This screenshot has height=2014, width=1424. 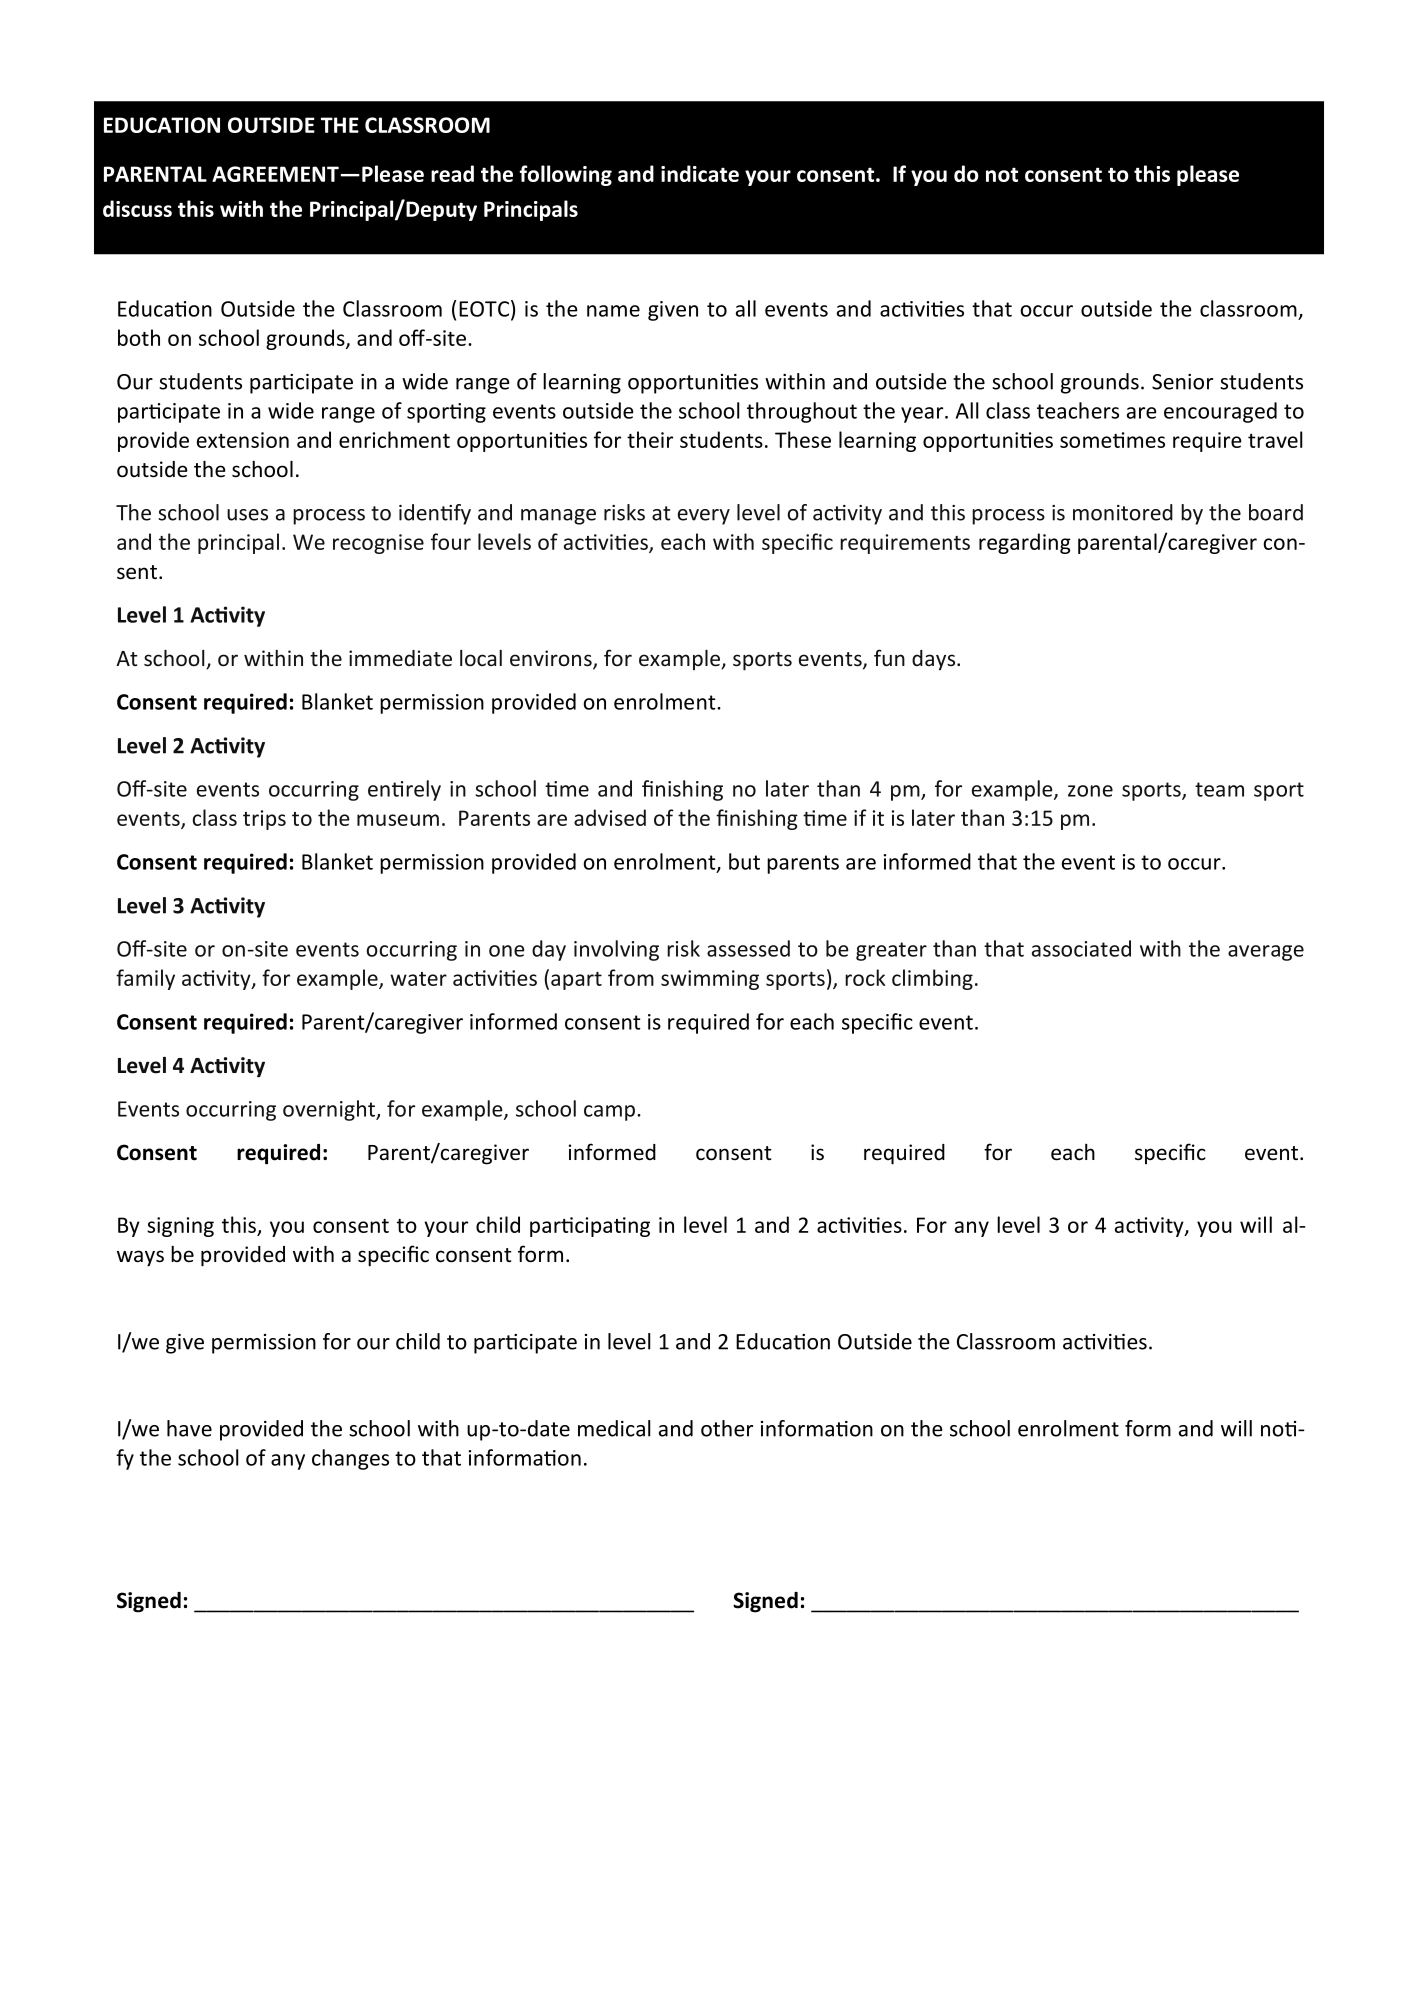 I want to click on have, so click(x=189, y=1428).
